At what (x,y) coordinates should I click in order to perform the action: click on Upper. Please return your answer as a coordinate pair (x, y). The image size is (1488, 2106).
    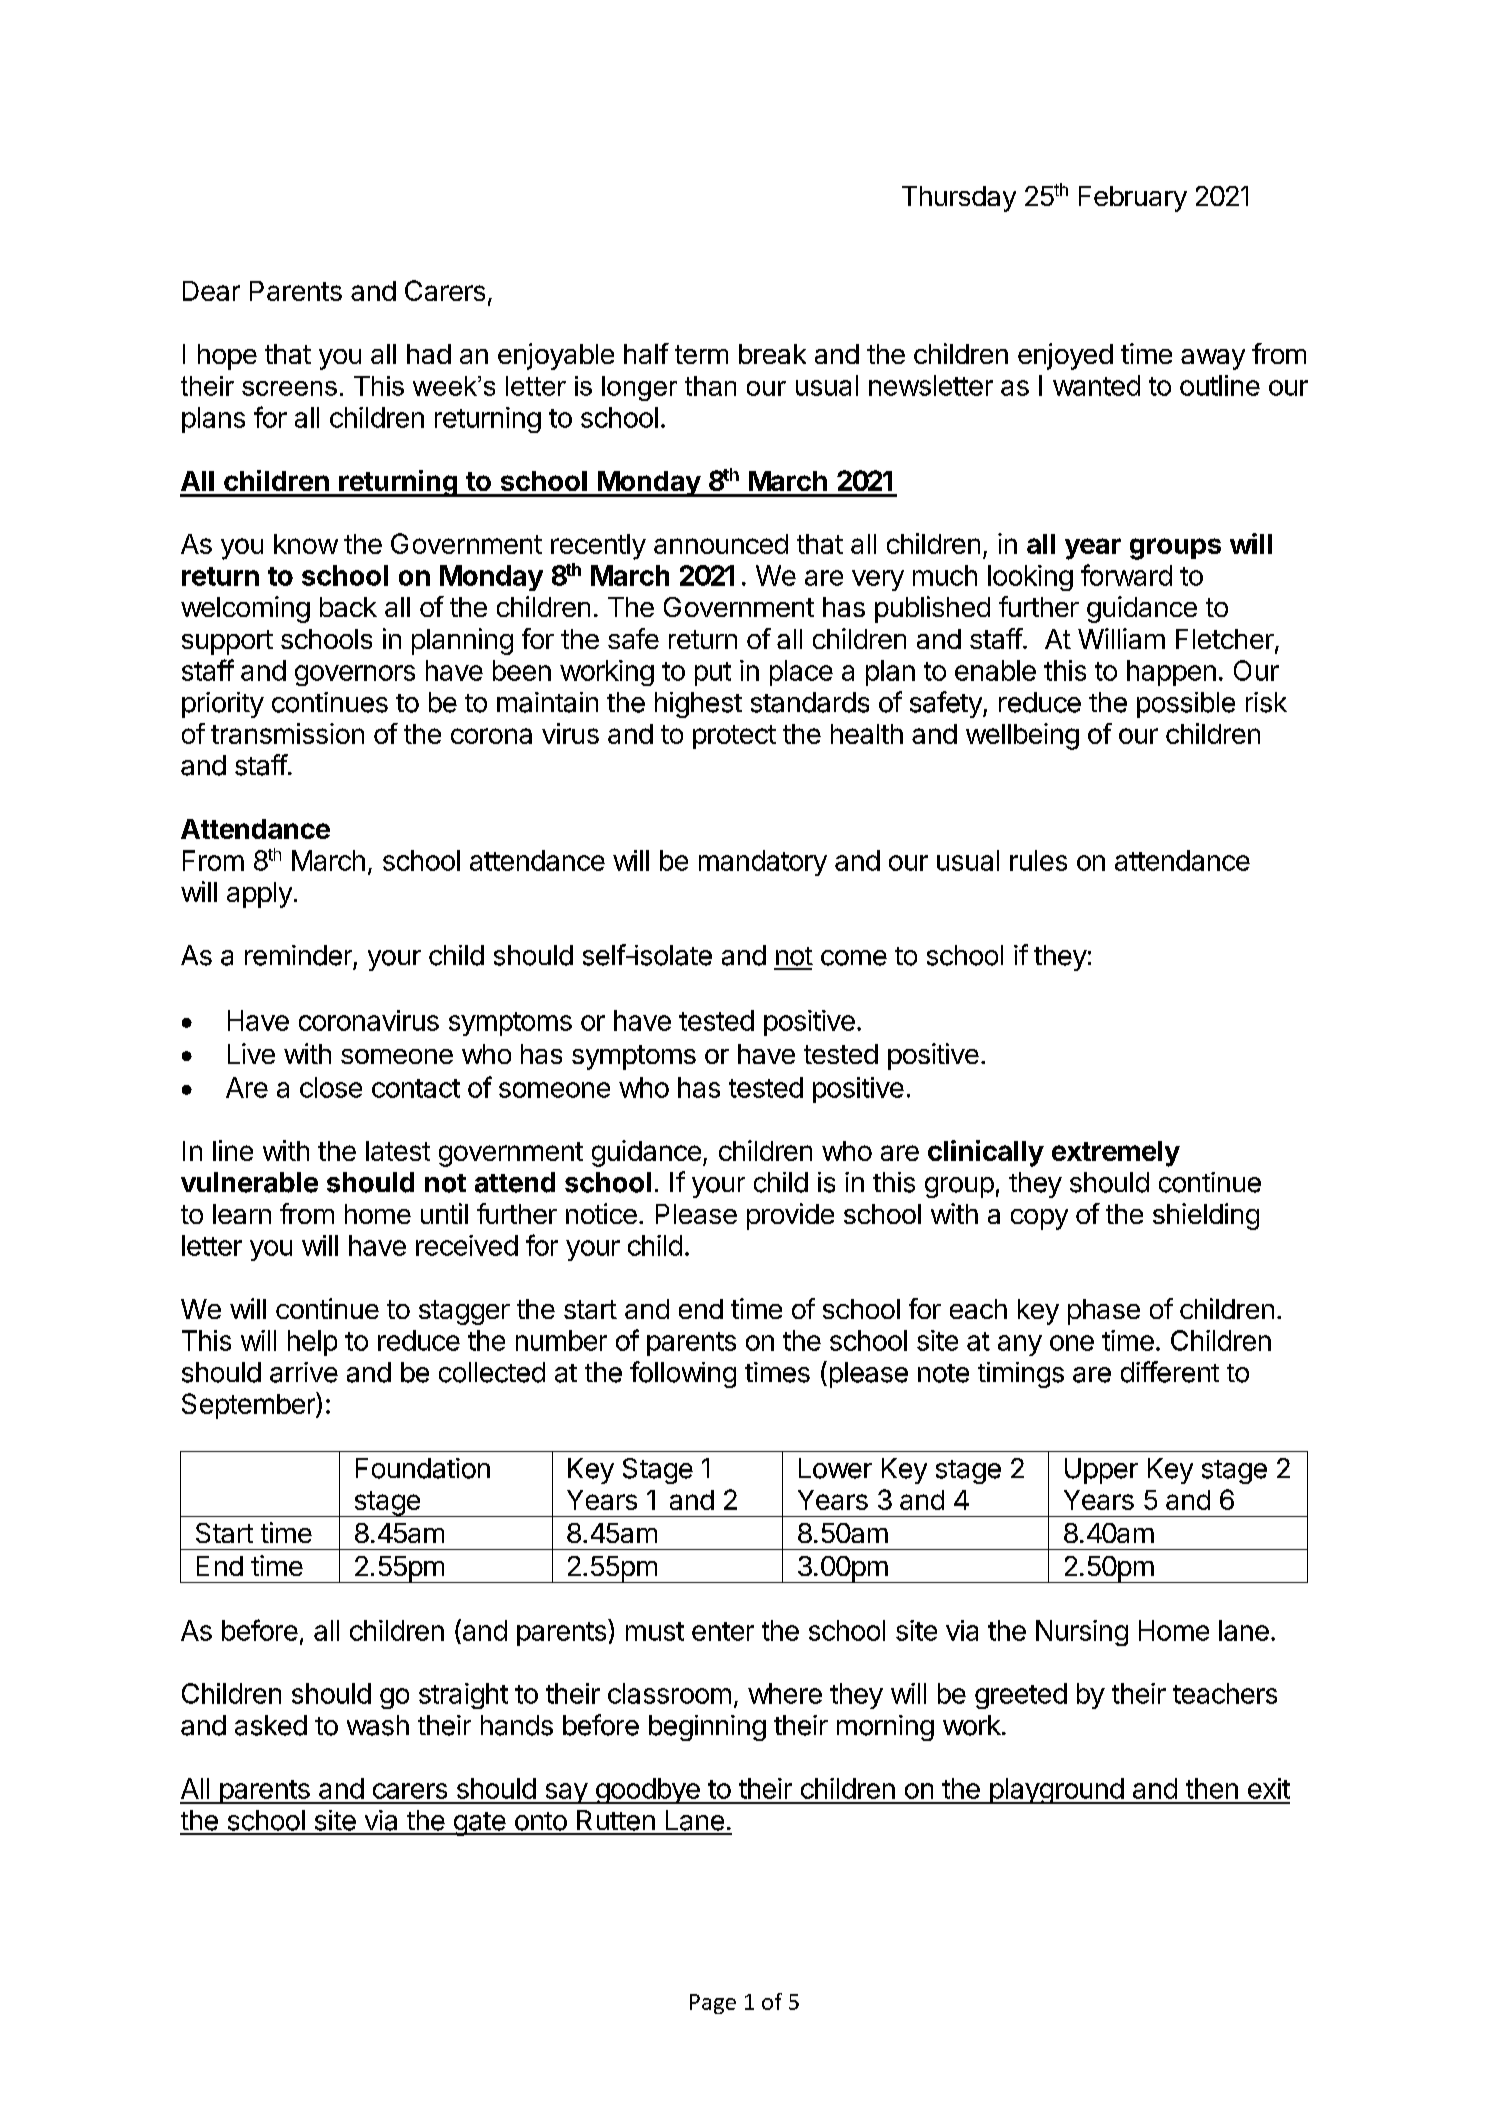
    Looking at the image, I should click on (1101, 1471).
